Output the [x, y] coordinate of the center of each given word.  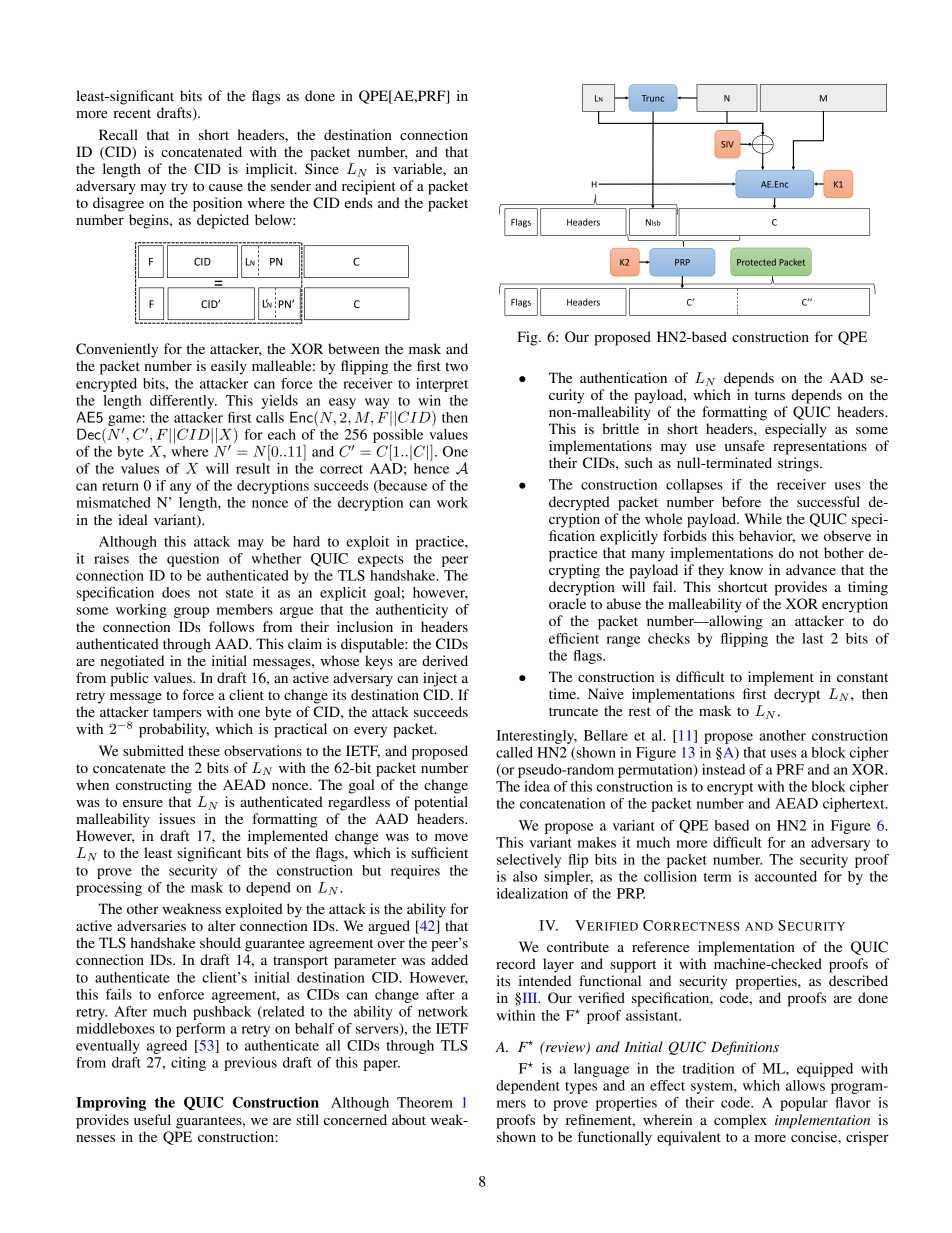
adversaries [151, 925]
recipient [369, 187]
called [514, 752]
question [193, 560]
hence [431, 468]
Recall [118, 134]
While [763, 518]
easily [229, 367]
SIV [727, 144]
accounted [786, 876]
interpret [442, 385]
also [525, 876]
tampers [177, 714]
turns [770, 395]
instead [723, 769]
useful [152, 1119]
